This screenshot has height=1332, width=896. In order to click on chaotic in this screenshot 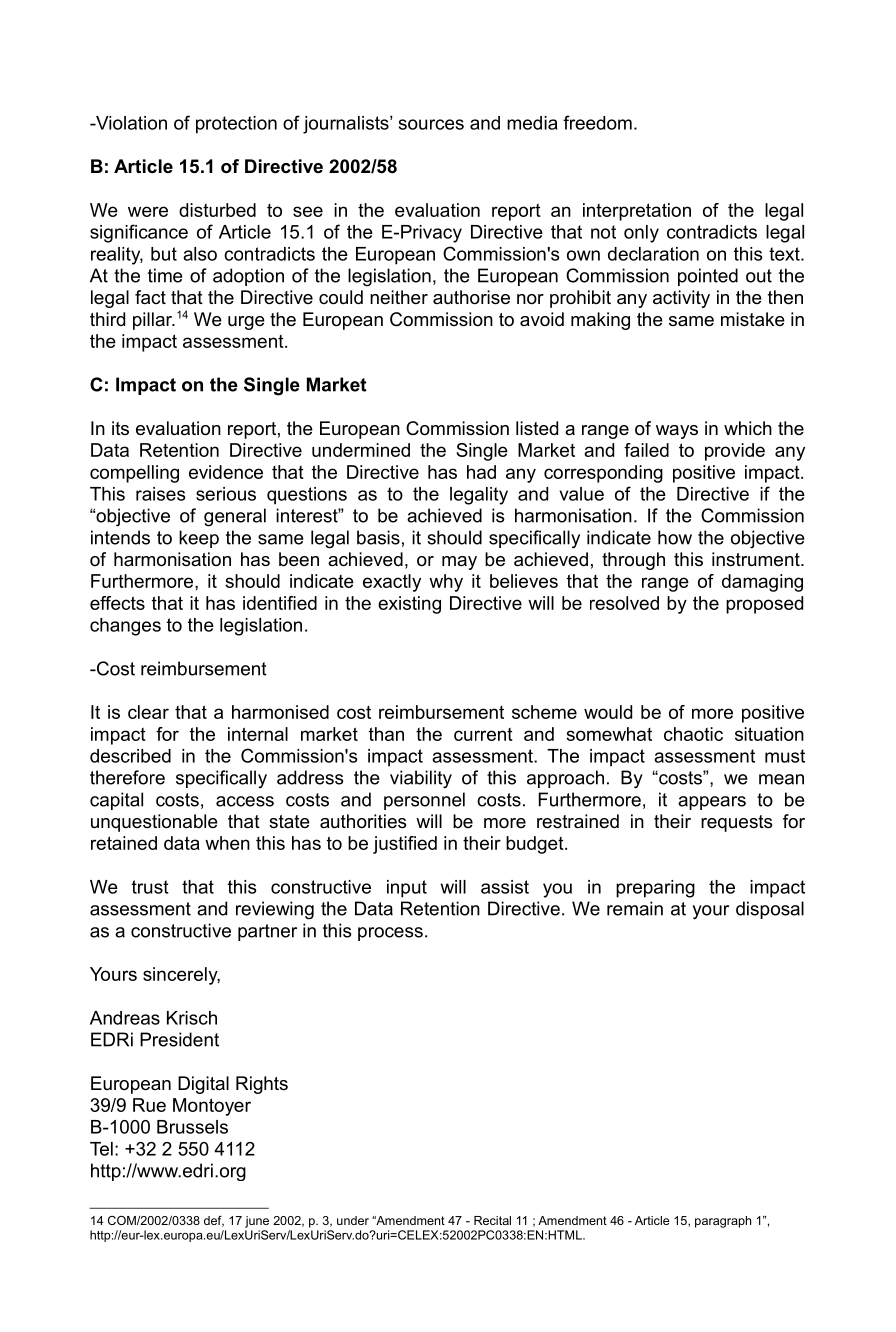, I will do `click(693, 734)`.
